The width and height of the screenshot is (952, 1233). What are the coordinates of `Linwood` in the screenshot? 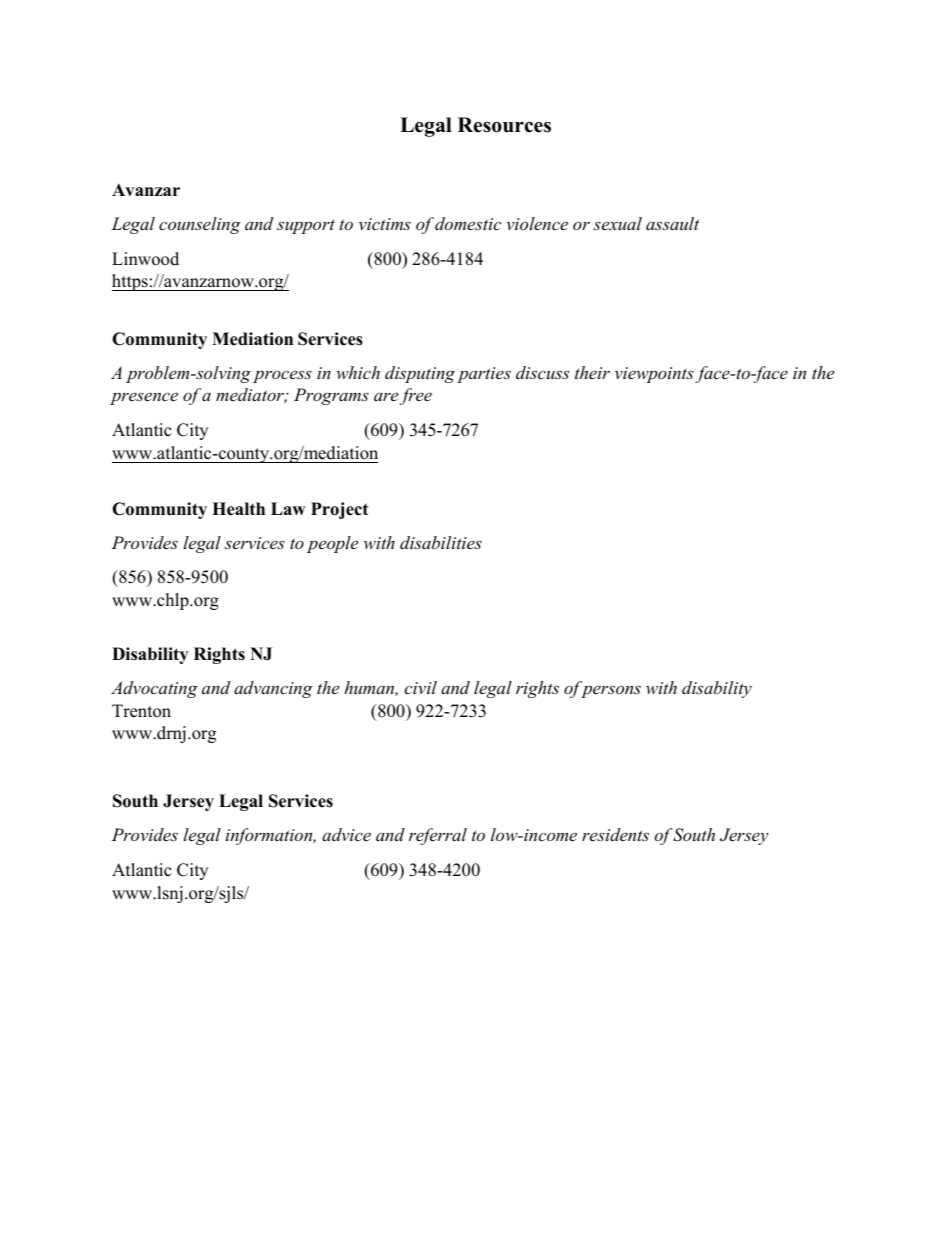 It's located at (145, 259).
